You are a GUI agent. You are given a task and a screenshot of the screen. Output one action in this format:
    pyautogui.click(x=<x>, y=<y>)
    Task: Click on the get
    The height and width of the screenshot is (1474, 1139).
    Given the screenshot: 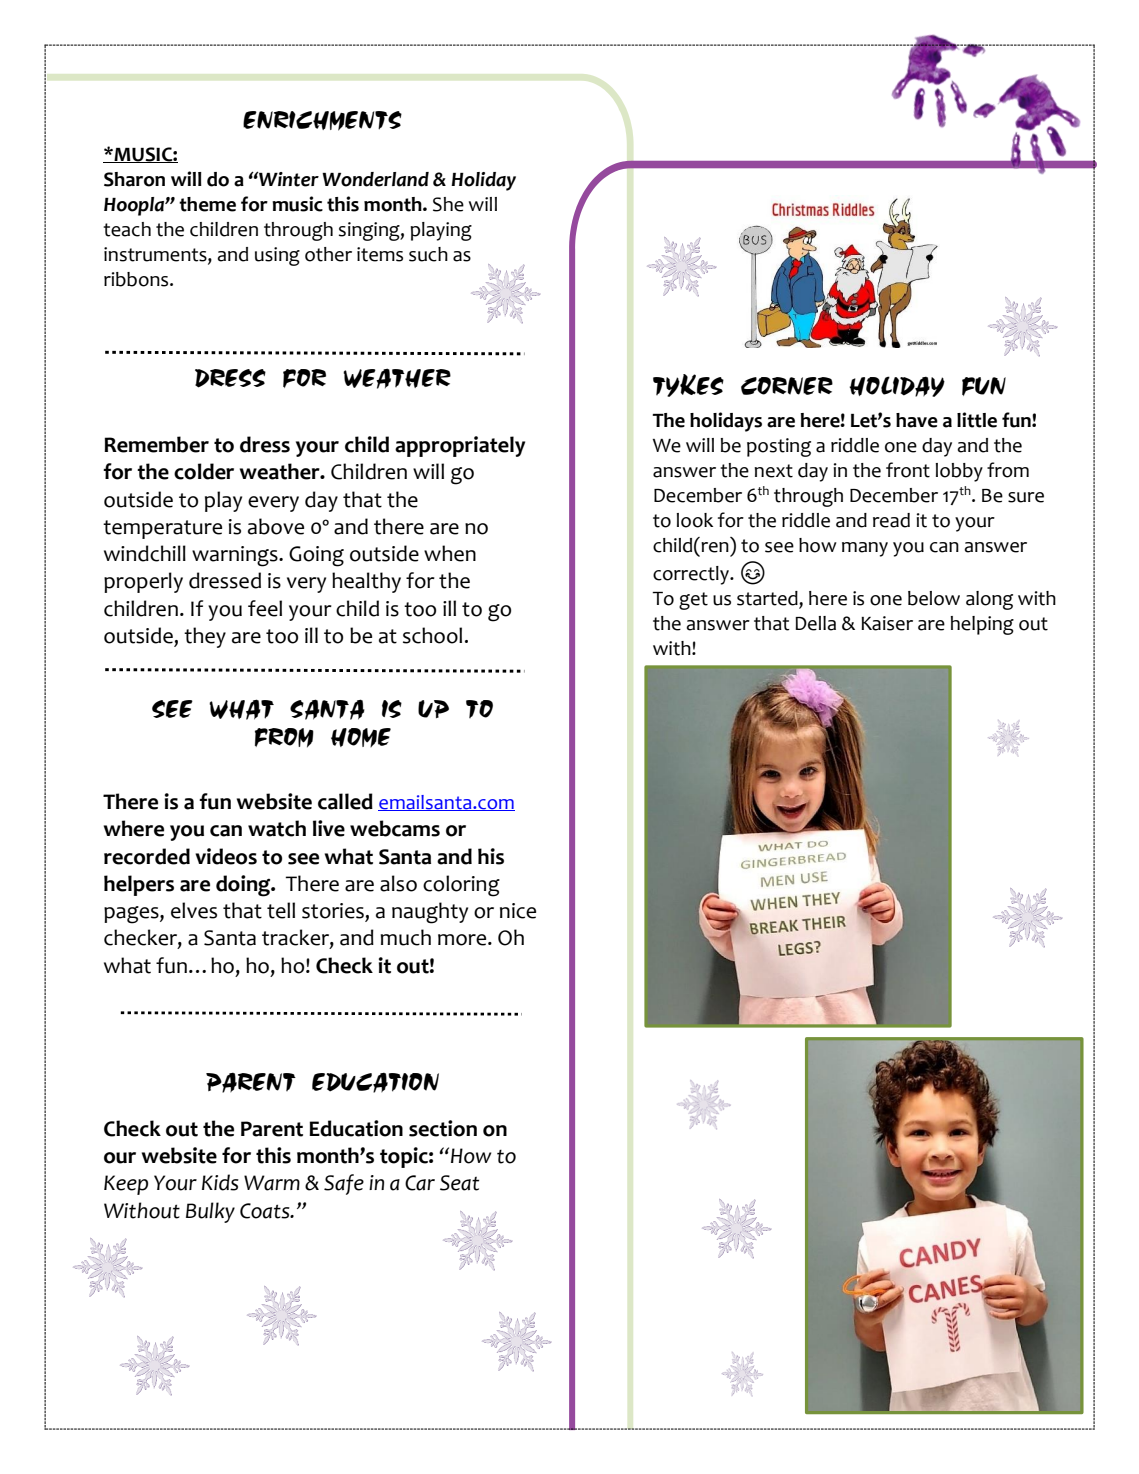 What is the action you would take?
    pyautogui.click(x=693, y=601)
